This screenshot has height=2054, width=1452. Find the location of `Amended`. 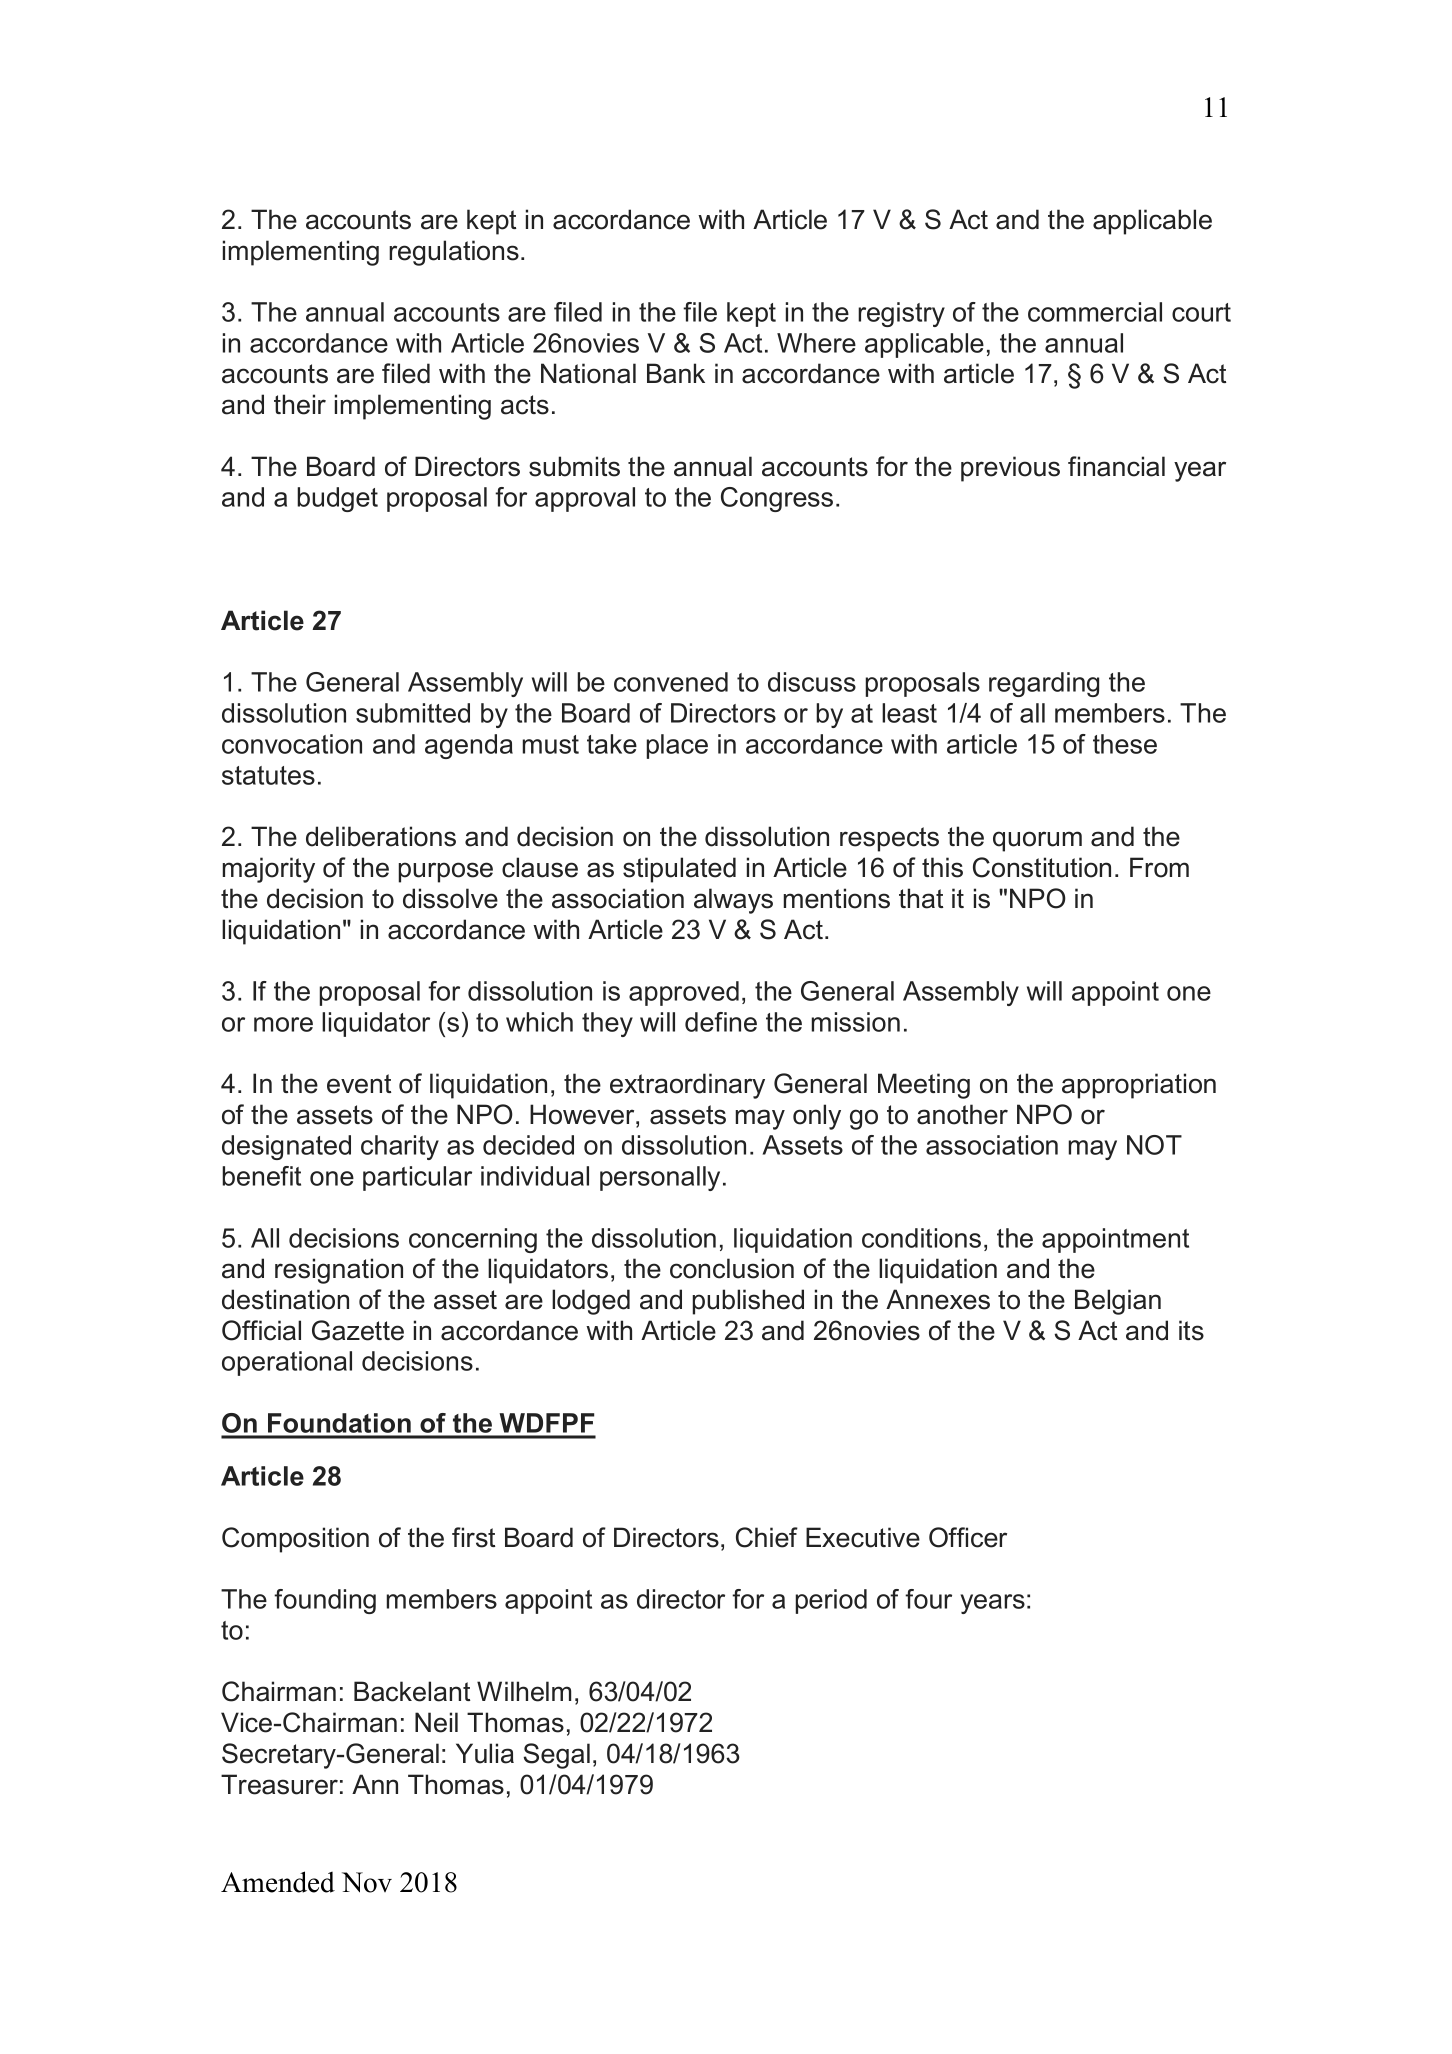

Amended is located at coordinates (278, 1882).
